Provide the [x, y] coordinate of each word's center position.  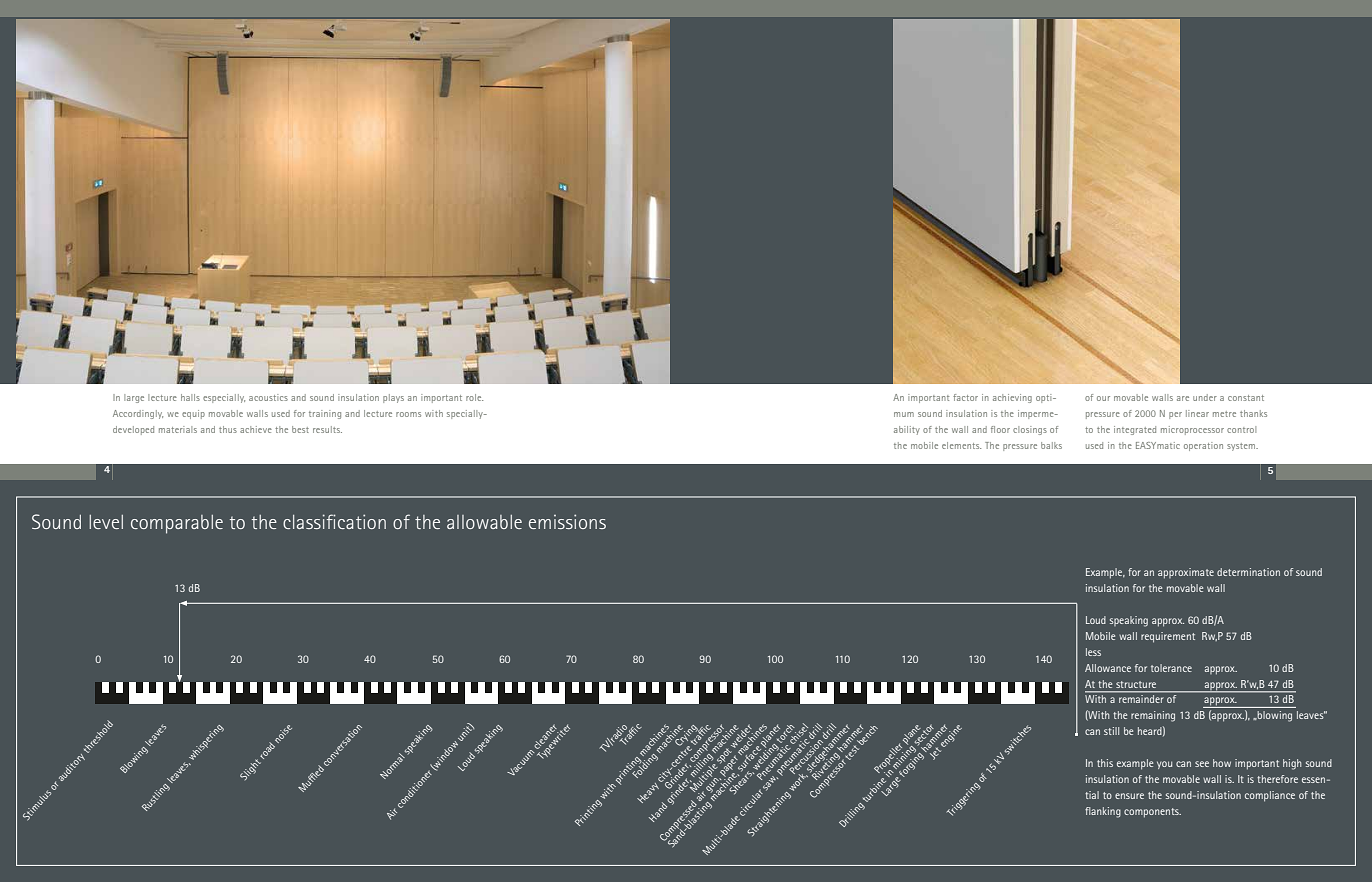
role [474, 397]
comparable [177, 524]
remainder [1141, 699]
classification [334, 521]
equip [193, 414]
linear [1197, 413]
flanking [1103, 812]
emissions [567, 521]
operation [1203, 446]
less [1093, 652]
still [1111, 731]
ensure [1129, 796]
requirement [1168, 637]
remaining [1153, 716]
